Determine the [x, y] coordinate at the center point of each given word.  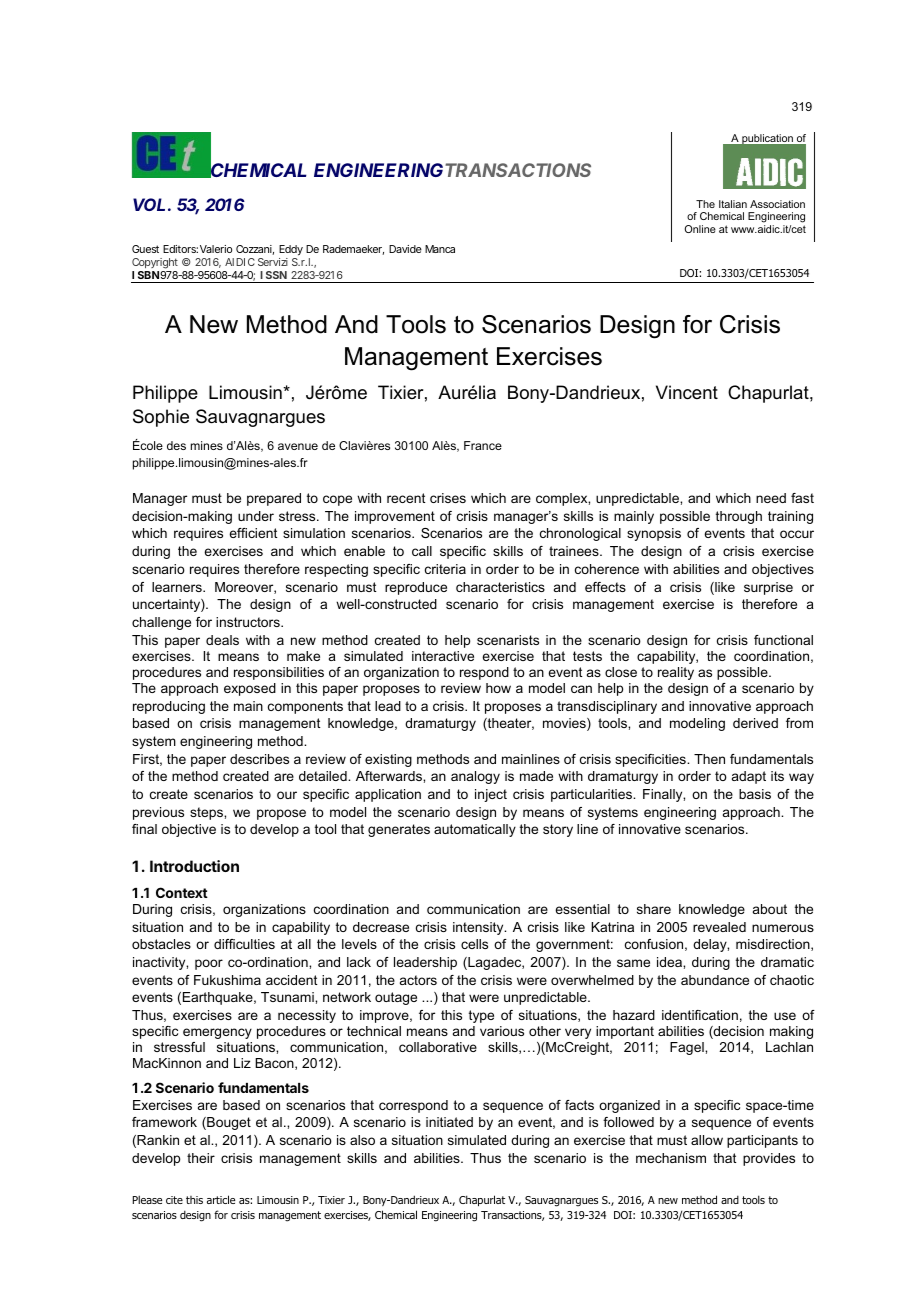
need [771, 498]
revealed [719, 927]
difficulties [244, 944]
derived [755, 723]
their [201, 1158]
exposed [250, 689]
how [498, 688]
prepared [274, 499]
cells [474, 944]
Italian [733, 204]
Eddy [291, 250]
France [483, 445]
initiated [449, 1122]
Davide [405, 249]
